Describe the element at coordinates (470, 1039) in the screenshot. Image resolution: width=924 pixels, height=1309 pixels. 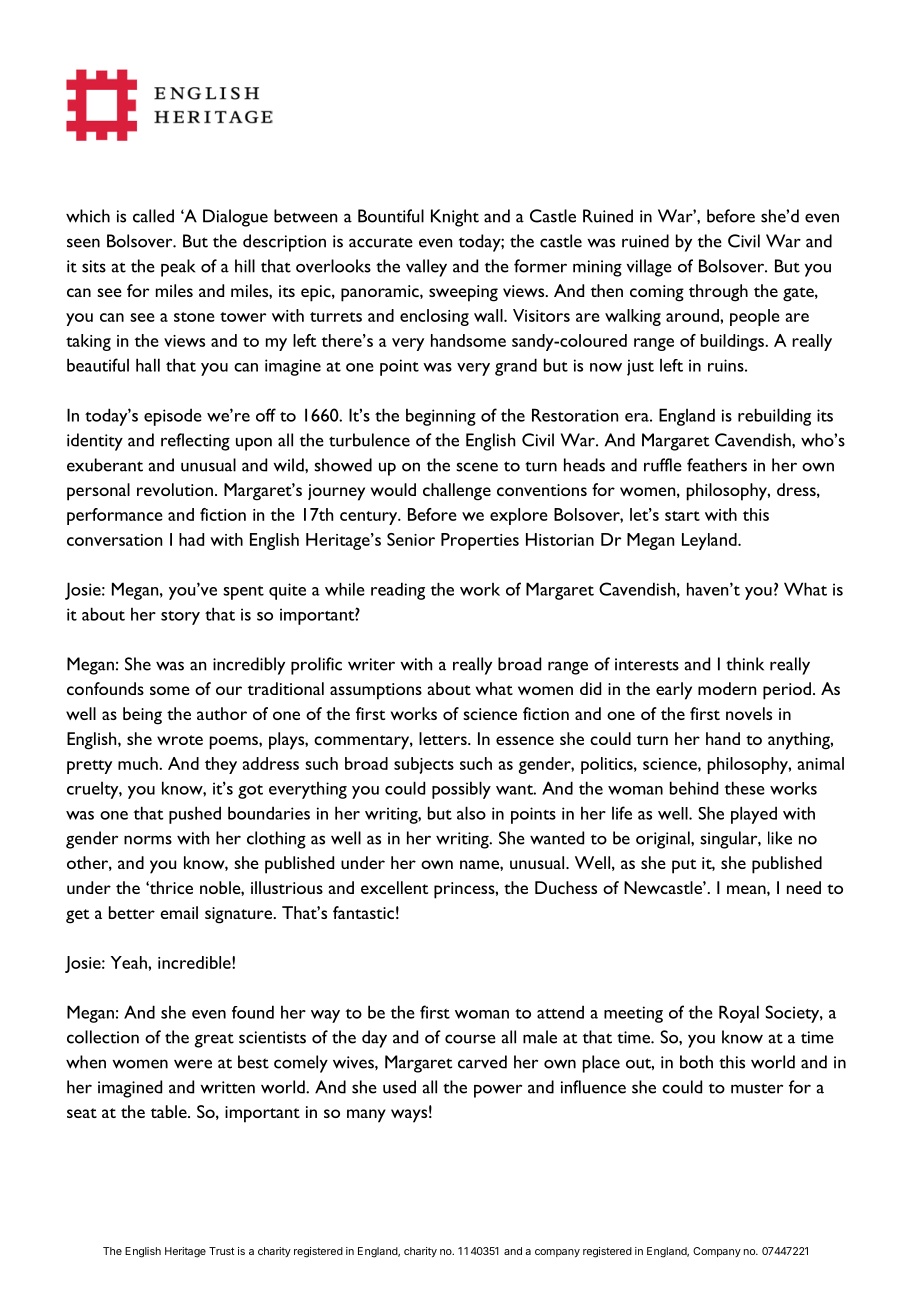
I see `course` at that location.
